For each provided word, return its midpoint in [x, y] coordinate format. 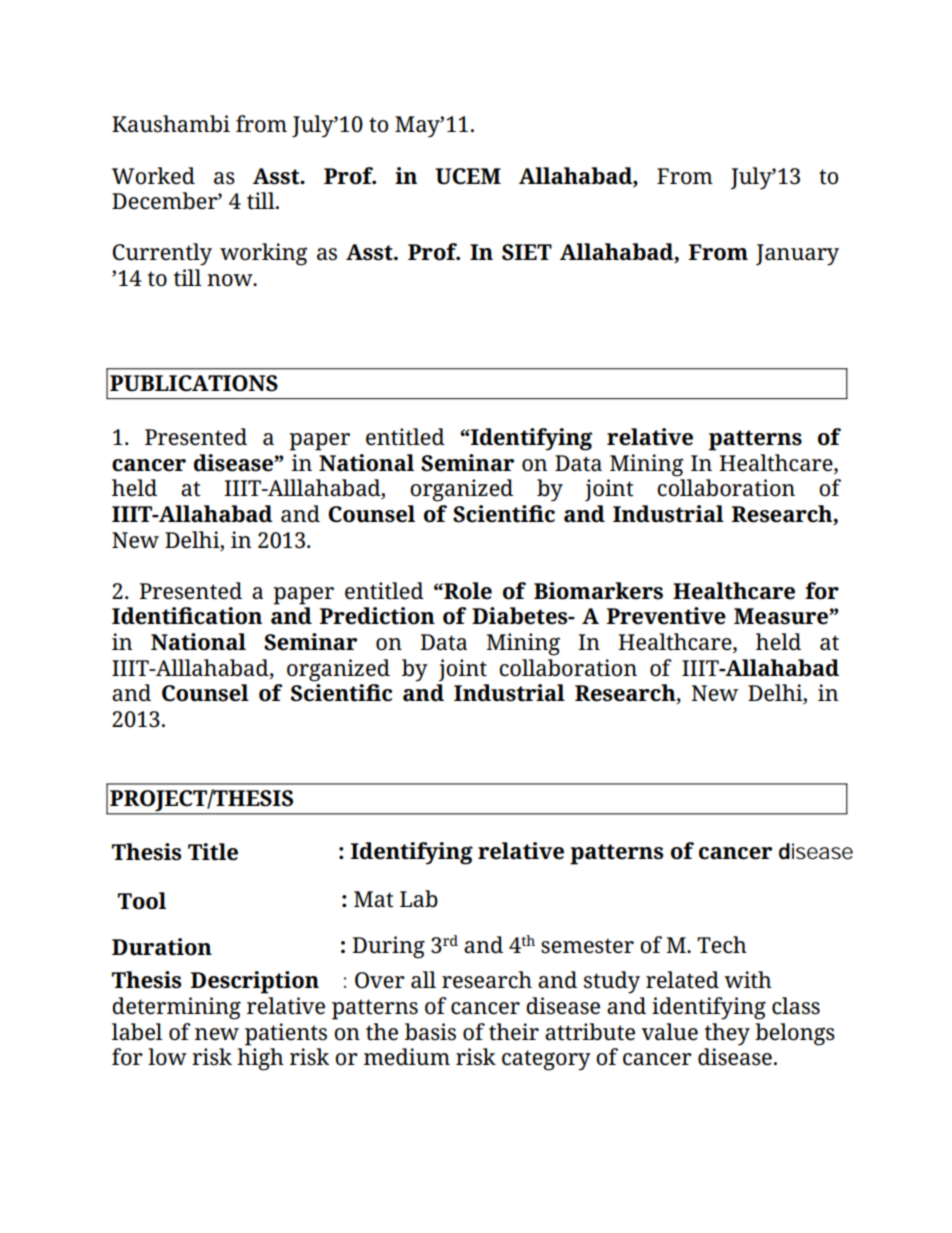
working [263, 254]
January [797, 255]
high [260, 1059]
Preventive [666, 616]
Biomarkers [598, 591]
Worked [153, 176]
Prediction [377, 616]
